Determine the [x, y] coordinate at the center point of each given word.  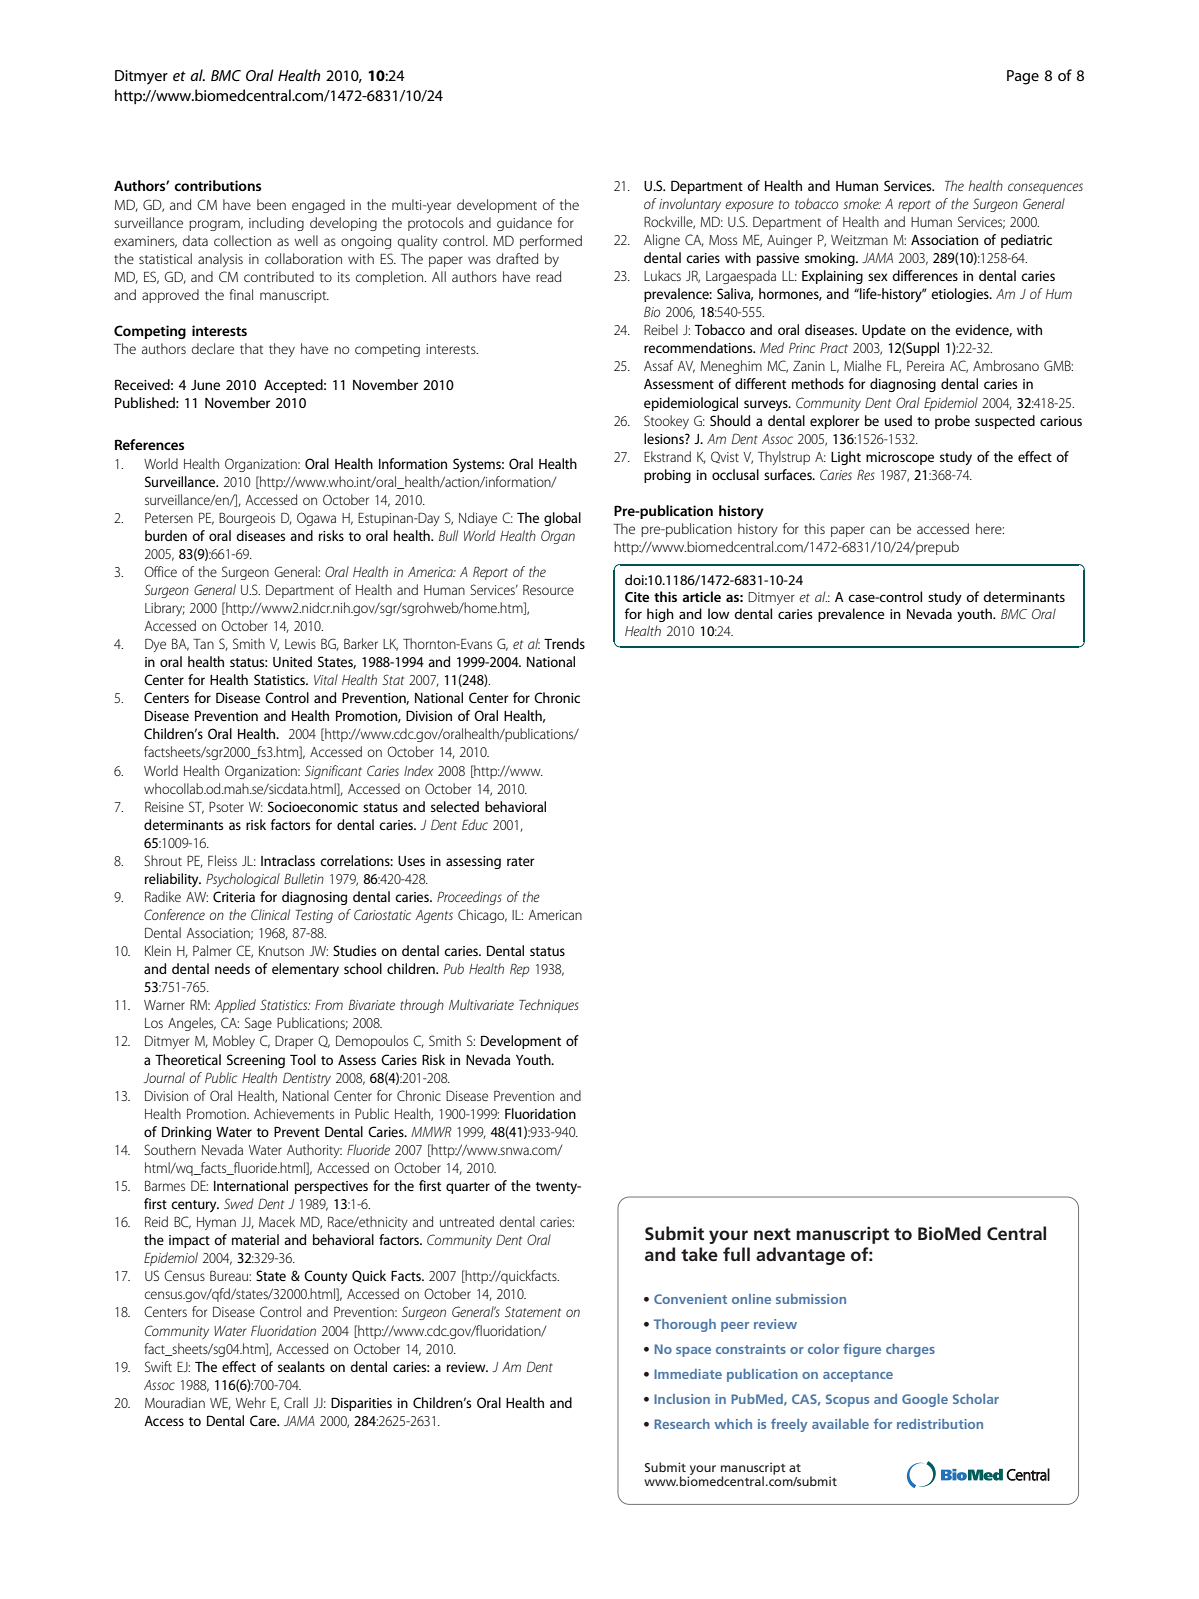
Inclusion [682, 1399]
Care [264, 1420]
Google [925, 1400]
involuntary [690, 205]
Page [1023, 77]
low [718, 613]
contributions [217, 185]
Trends [564, 643]
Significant [333, 772]
